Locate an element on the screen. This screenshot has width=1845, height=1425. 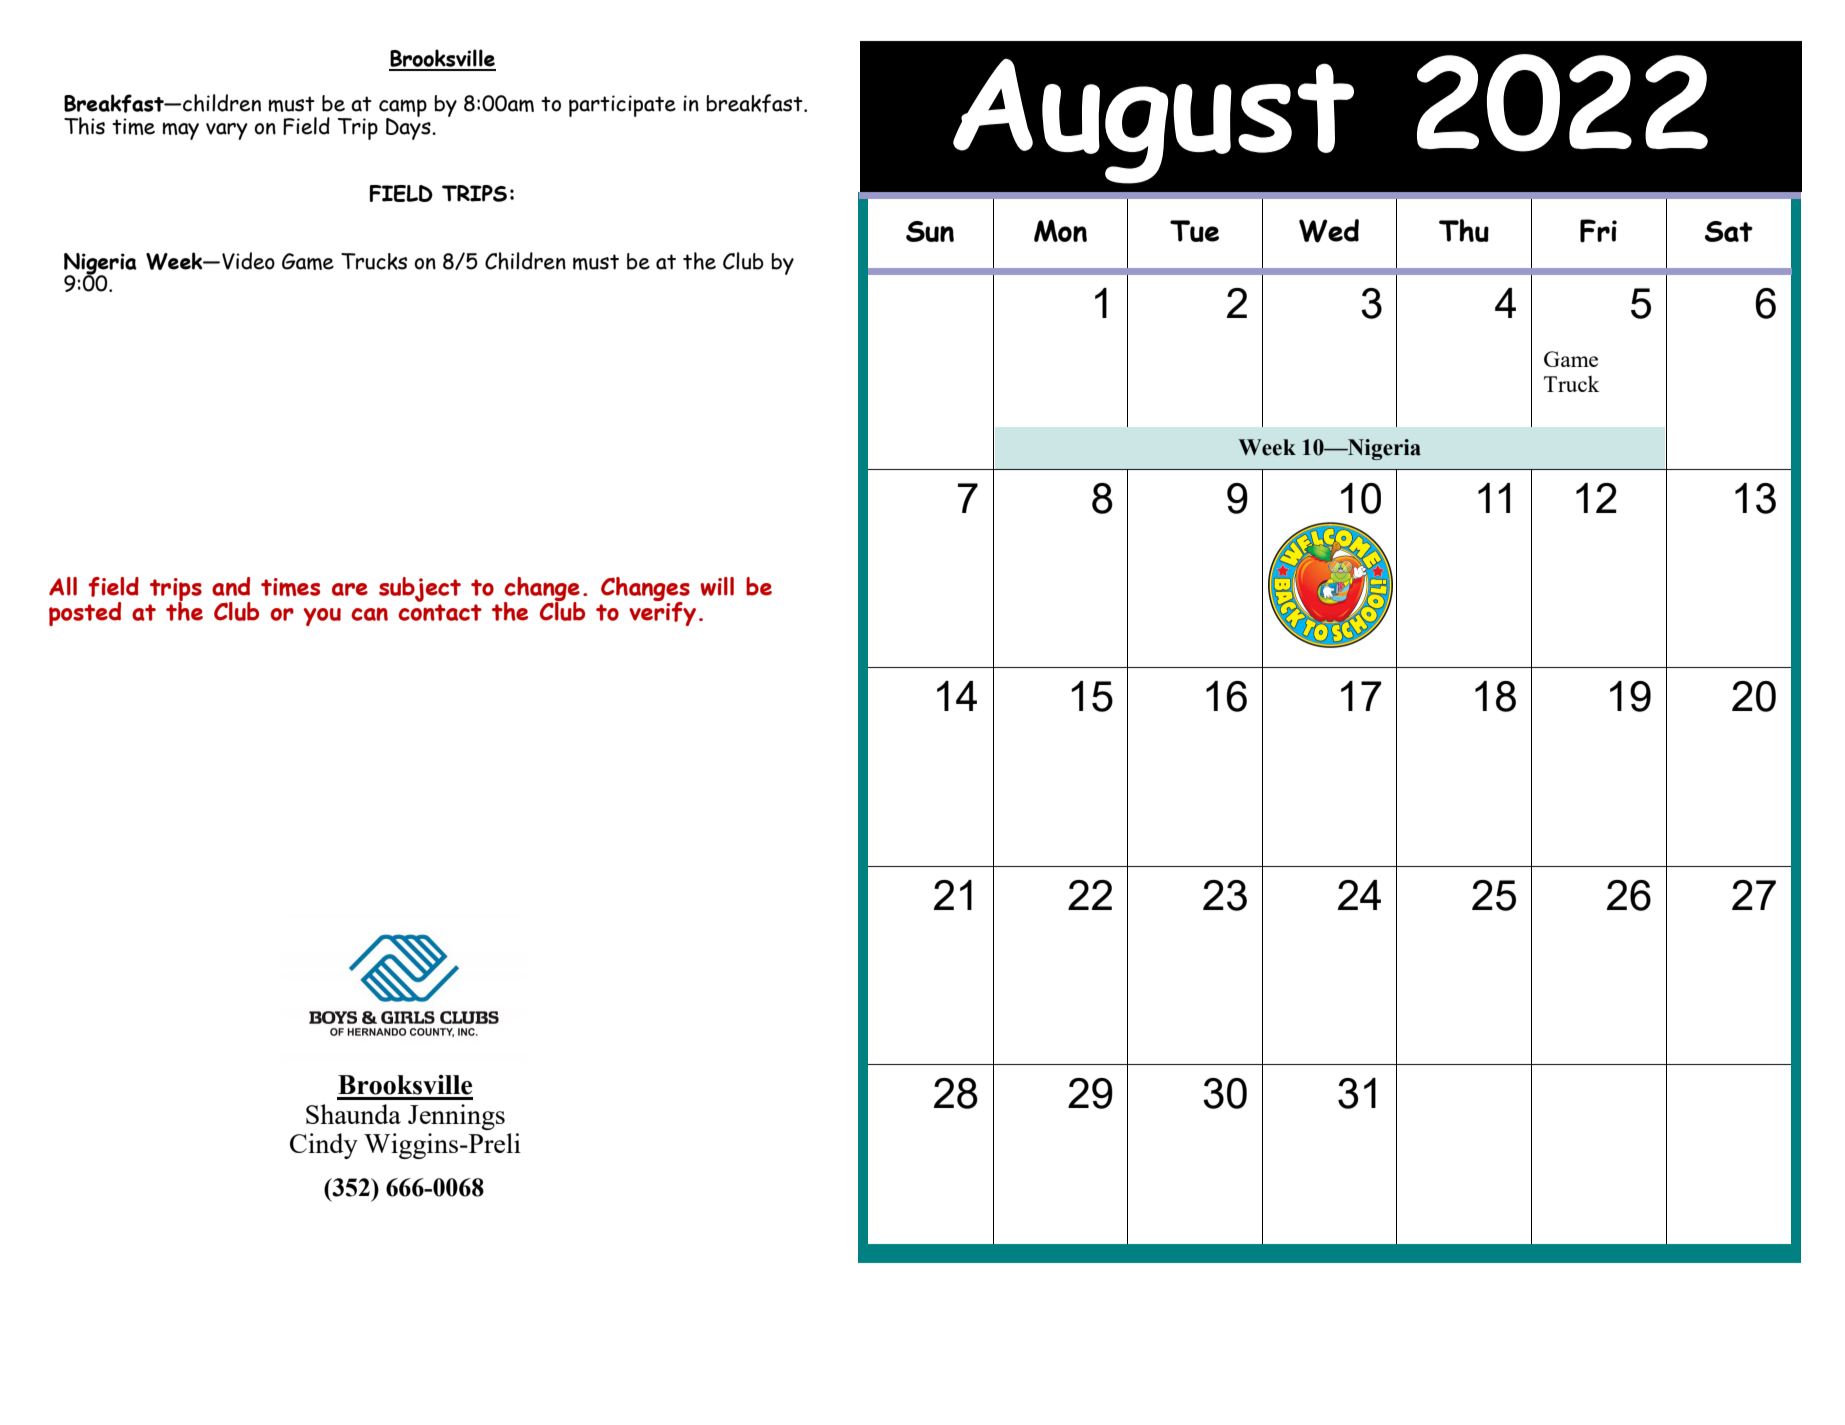
Jennings is located at coordinates (456, 1117).
